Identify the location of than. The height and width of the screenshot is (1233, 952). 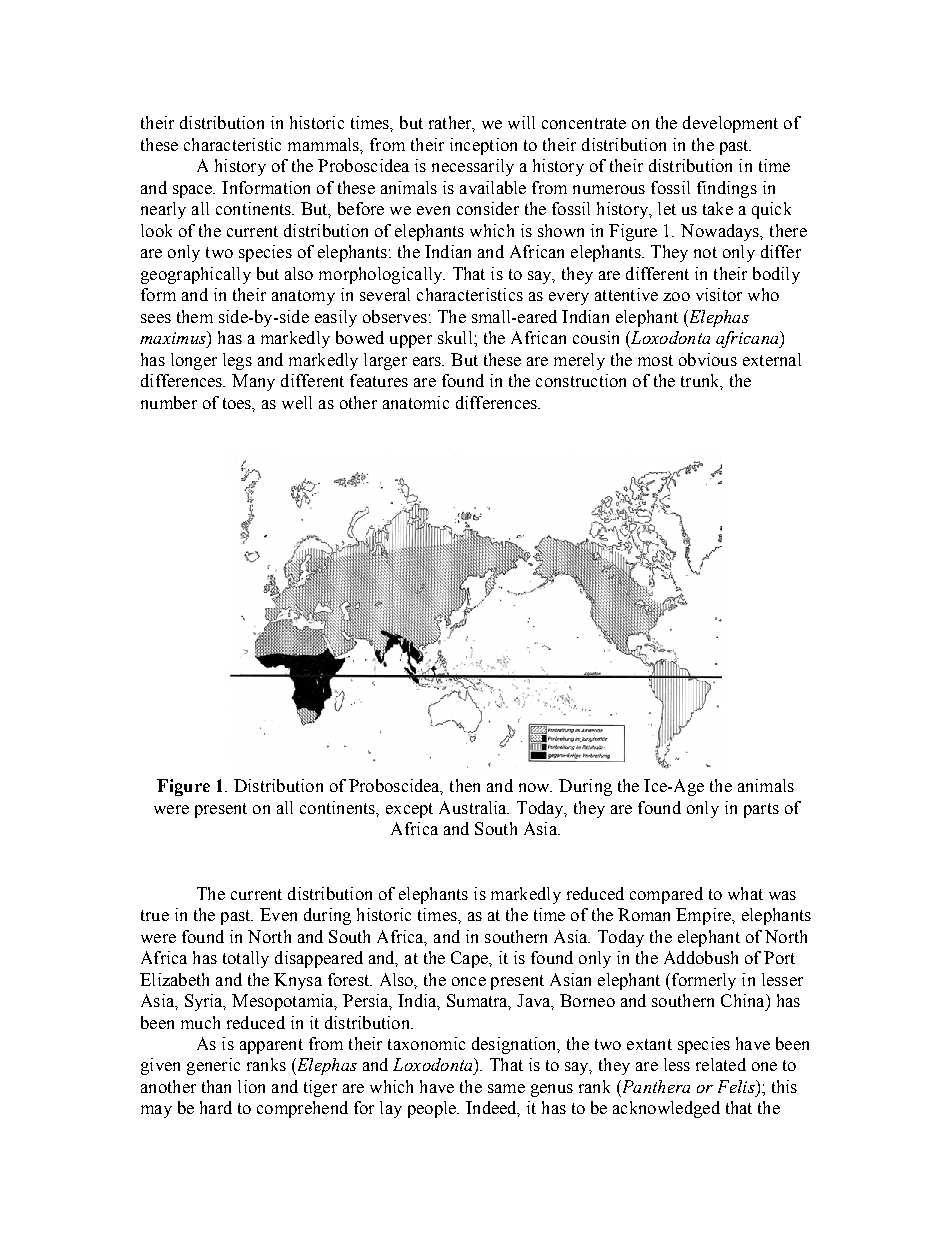
(216, 1086).
